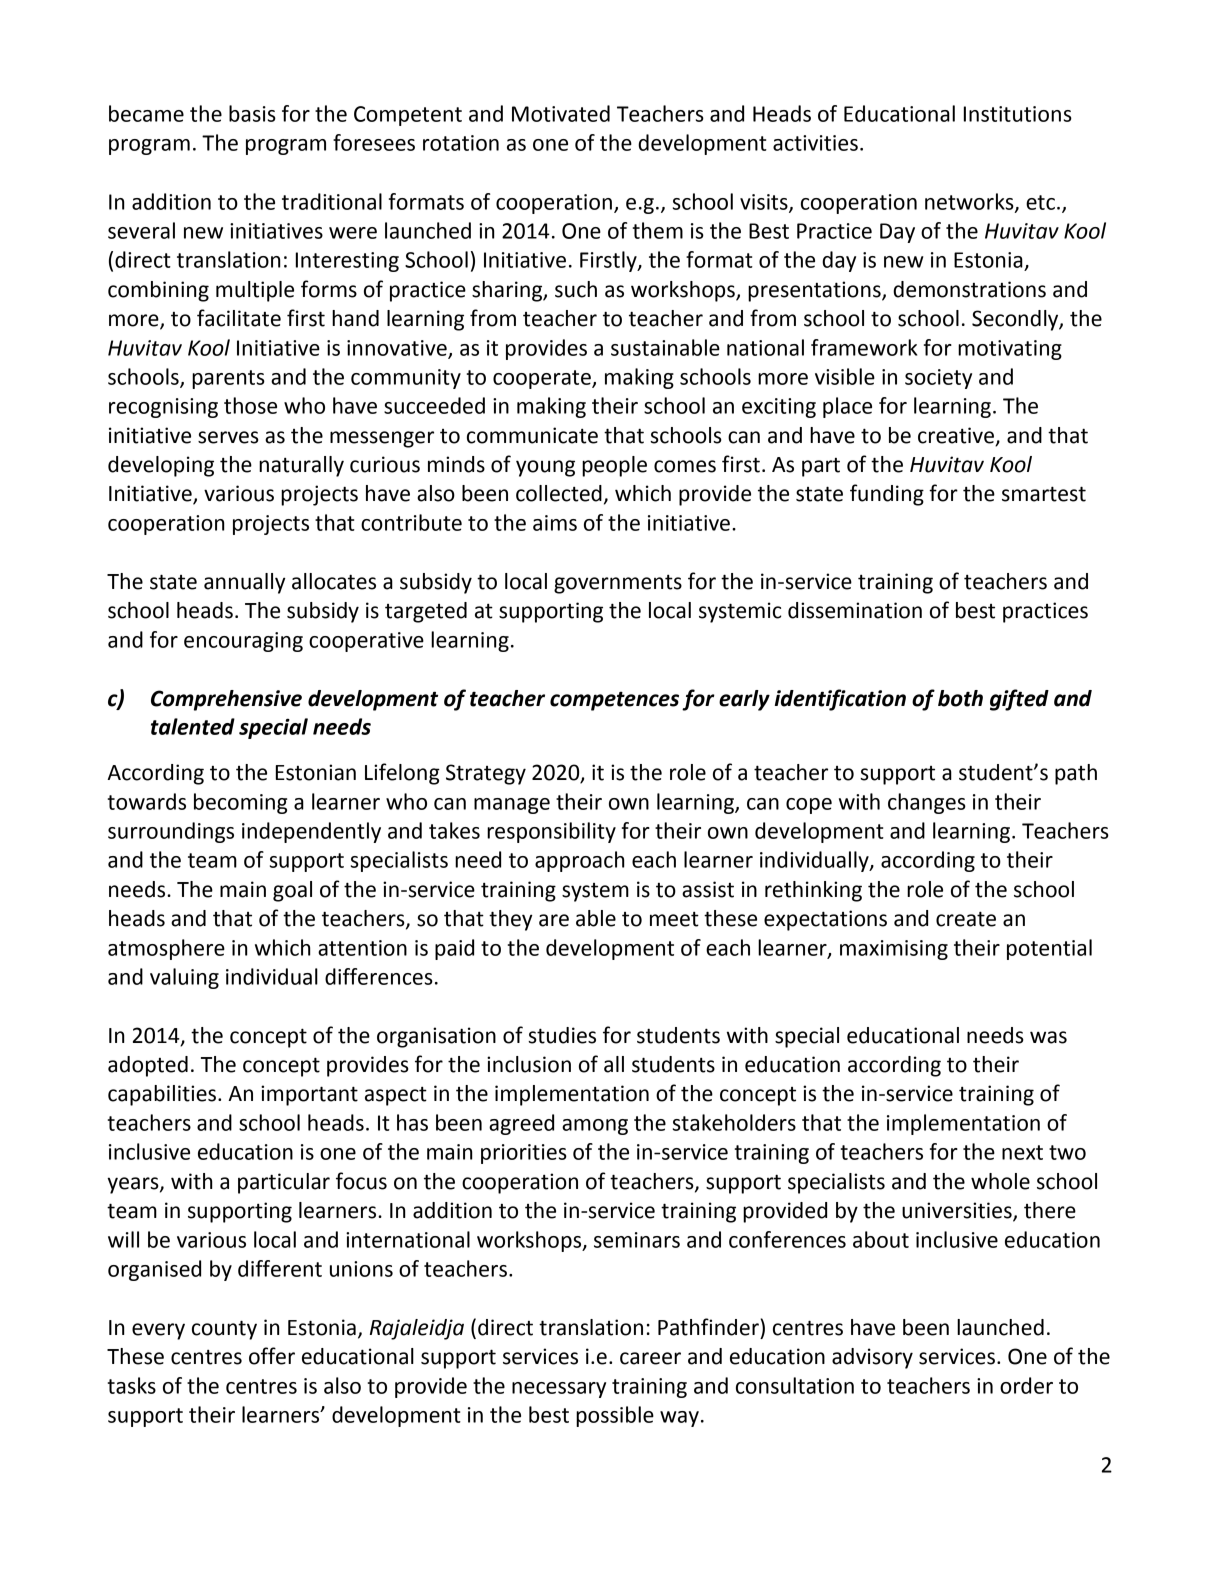 This image has width=1220, height=1579. Describe the element at coordinates (561, 113) in the image. I see `Motivated` at that location.
